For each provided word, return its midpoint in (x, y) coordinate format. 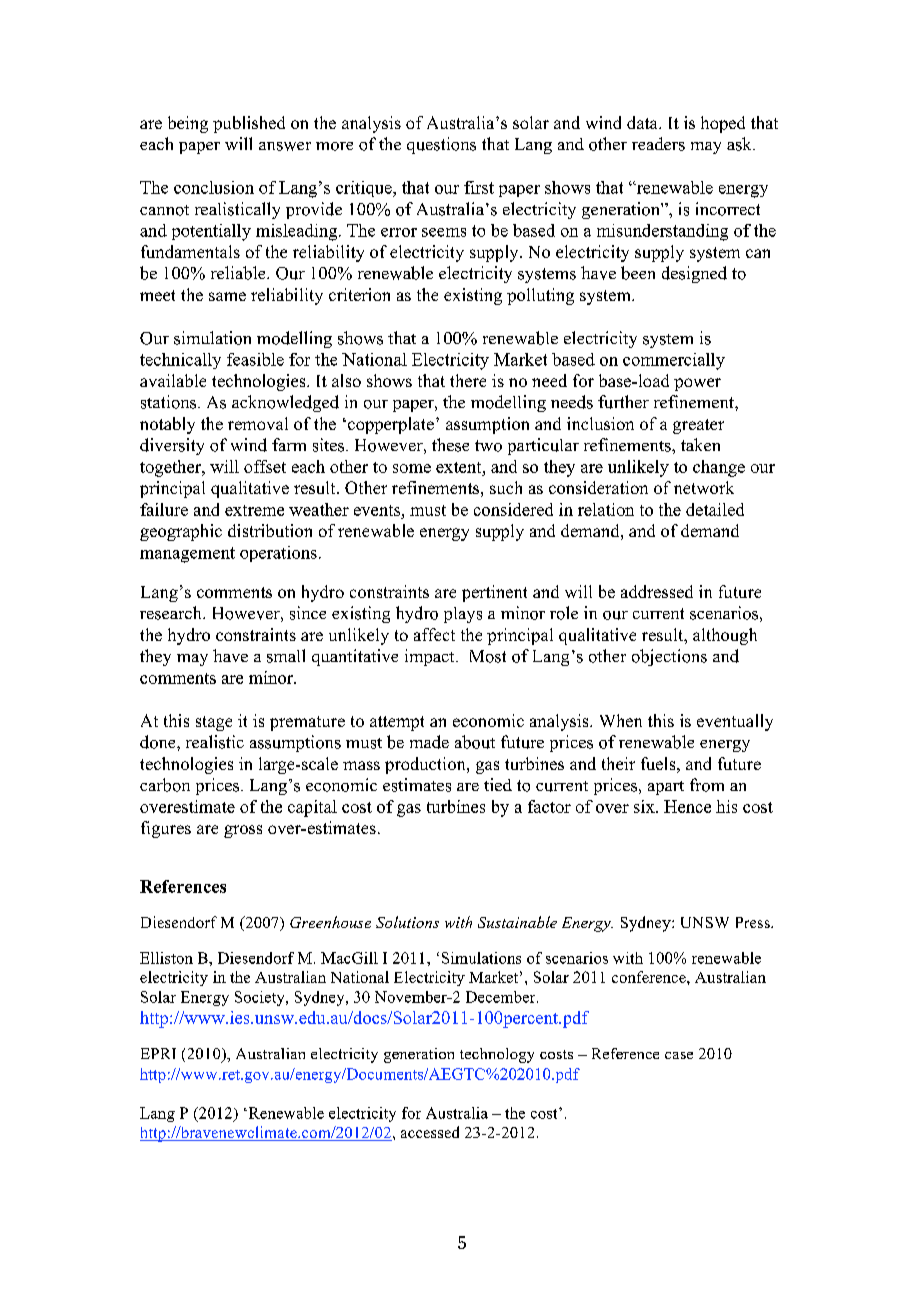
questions (441, 145)
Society (261, 998)
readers (658, 144)
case (679, 1055)
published (249, 124)
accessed (430, 1132)
